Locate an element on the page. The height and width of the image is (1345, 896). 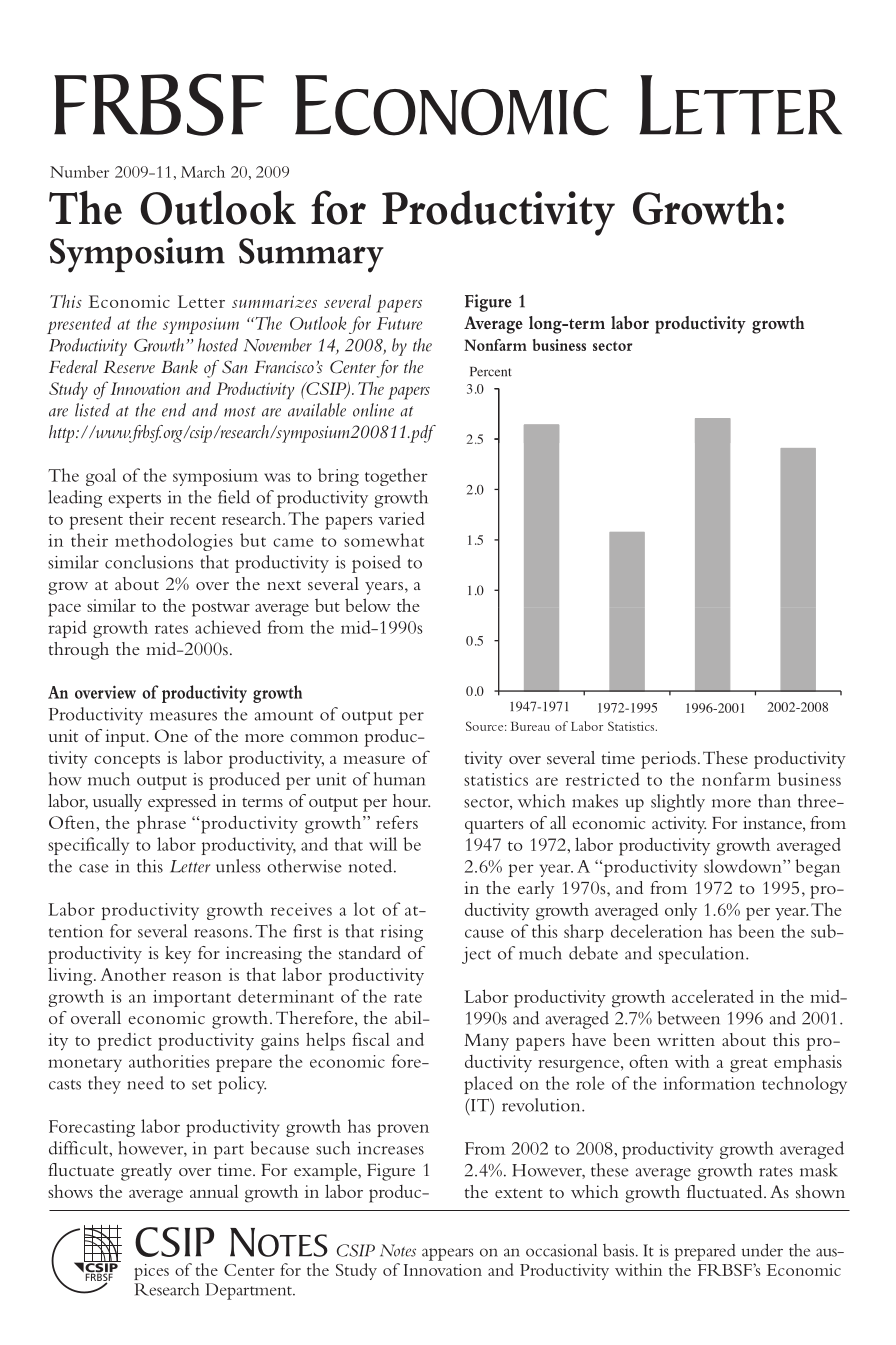
slowdown is located at coordinates (744, 866).
